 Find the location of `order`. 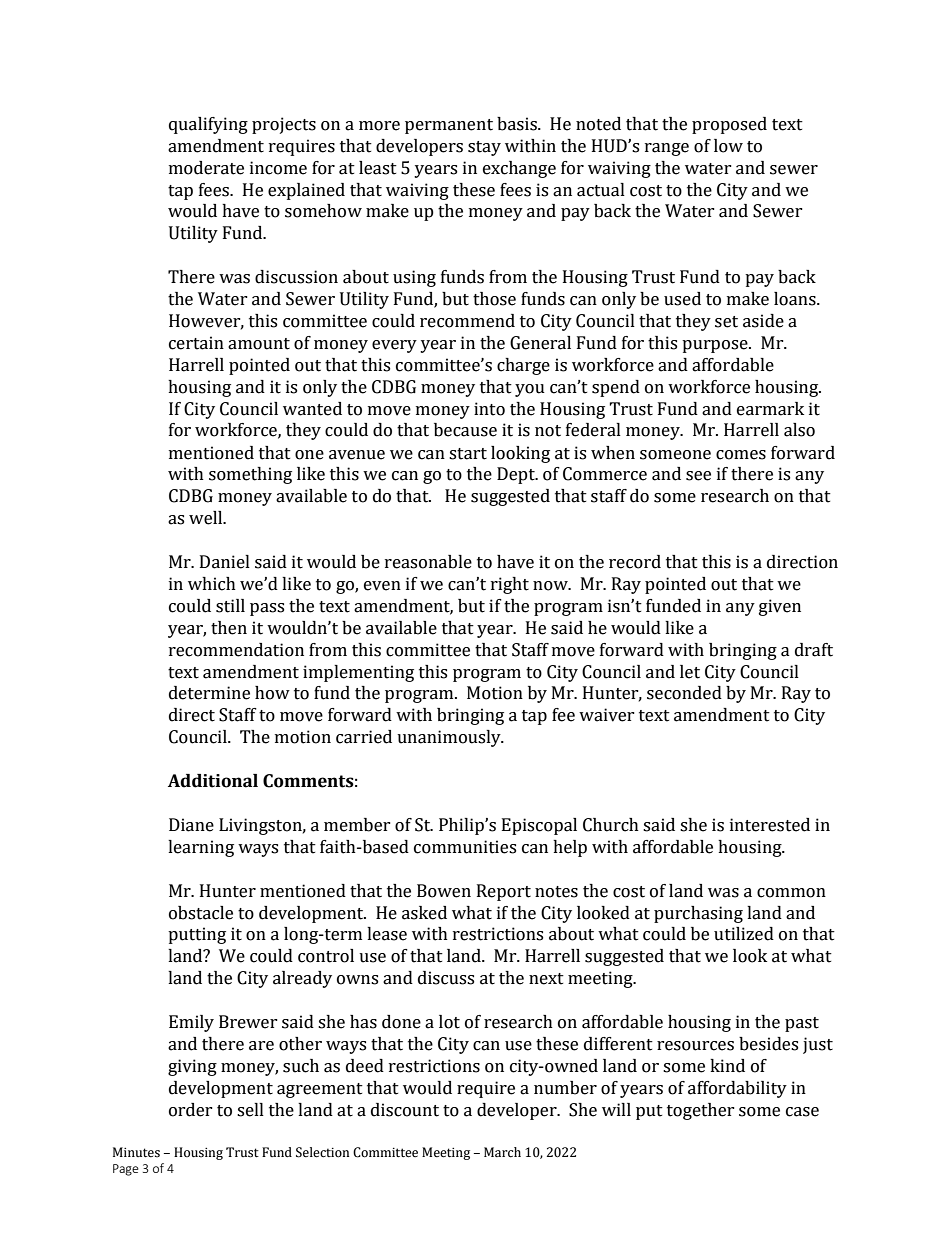

order is located at coordinates (191, 1110).
